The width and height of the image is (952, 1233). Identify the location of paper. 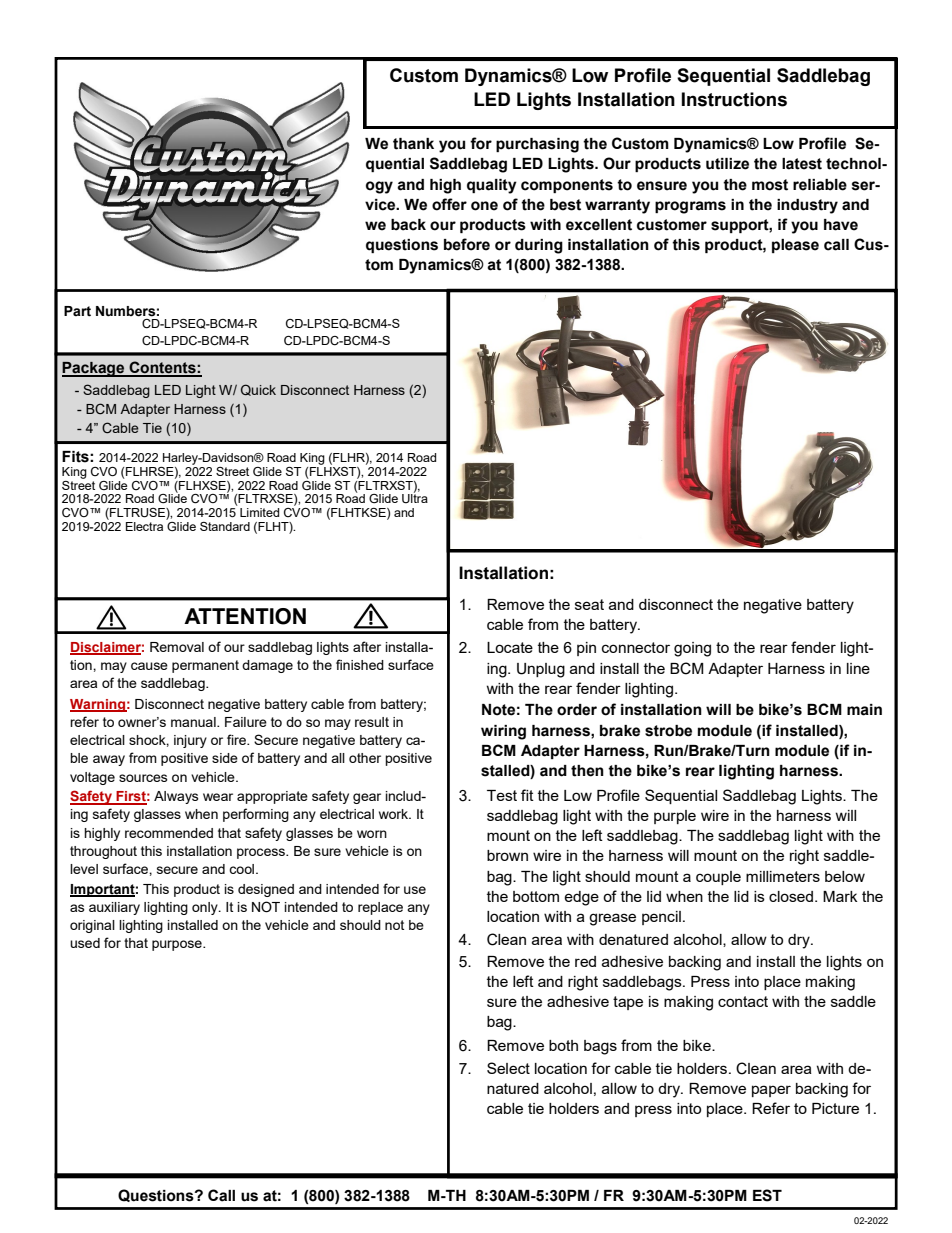
(771, 1091).
